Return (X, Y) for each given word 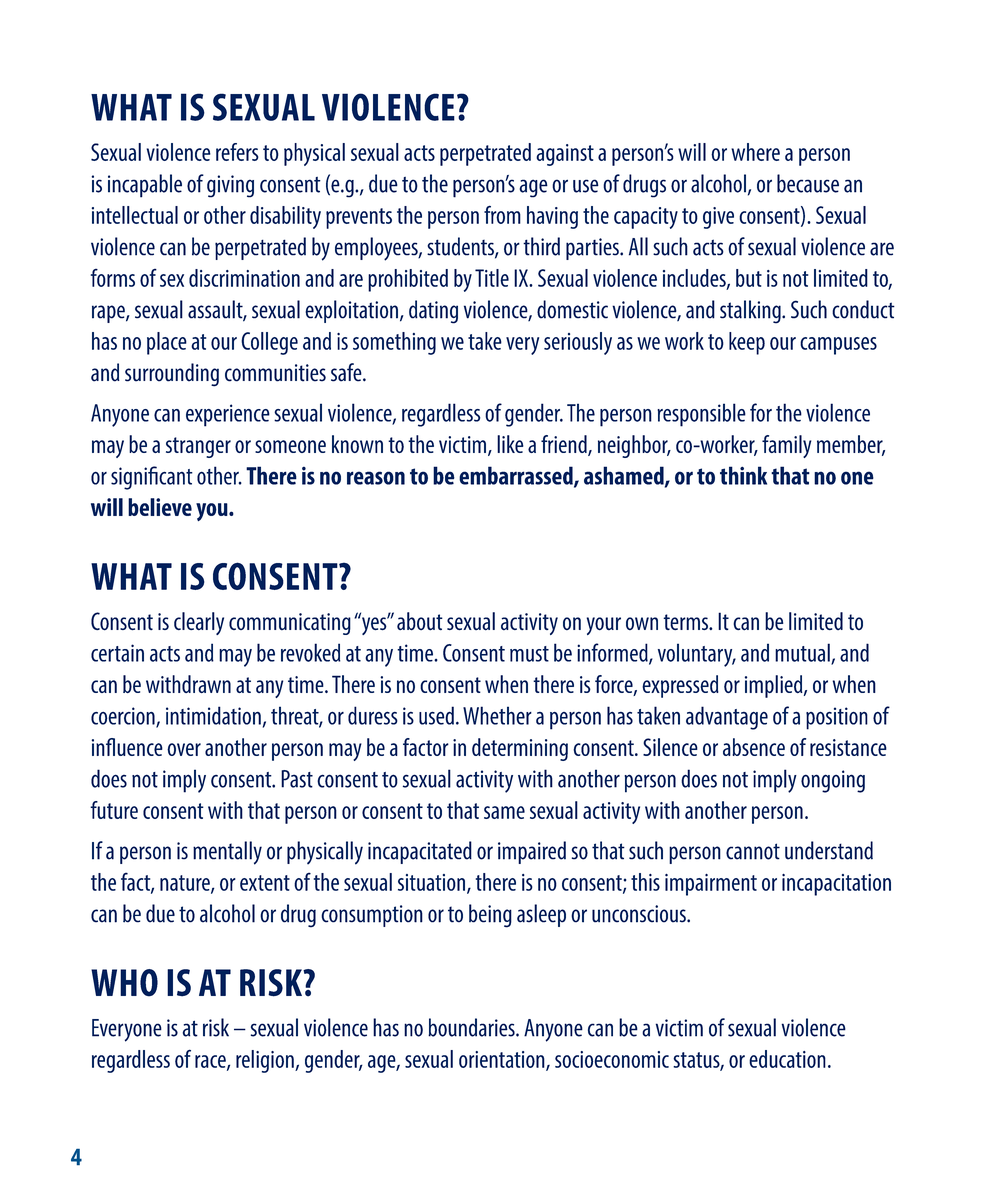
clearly (199, 623)
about (420, 621)
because (808, 183)
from (502, 214)
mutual (803, 653)
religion (266, 1061)
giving (230, 186)
